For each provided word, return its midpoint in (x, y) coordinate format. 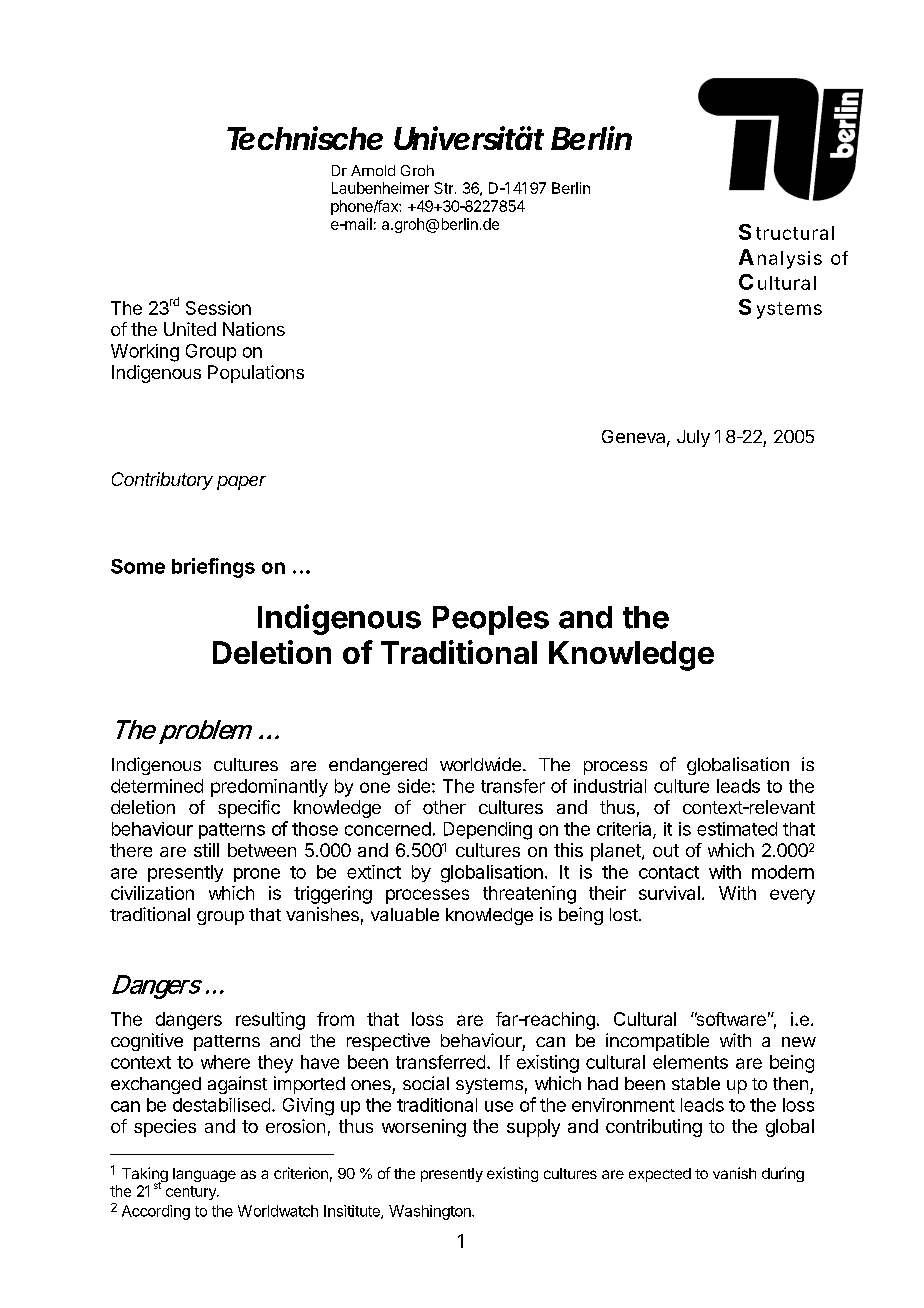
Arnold (373, 170)
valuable (405, 914)
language (204, 1175)
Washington (431, 1212)
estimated (737, 829)
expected (660, 1175)
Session (218, 308)
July (693, 438)
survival (669, 893)
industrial (610, 786)
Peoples (491, 620)
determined (157, 786)
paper (241, 483)
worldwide (480, 764)
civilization (152, 893)
